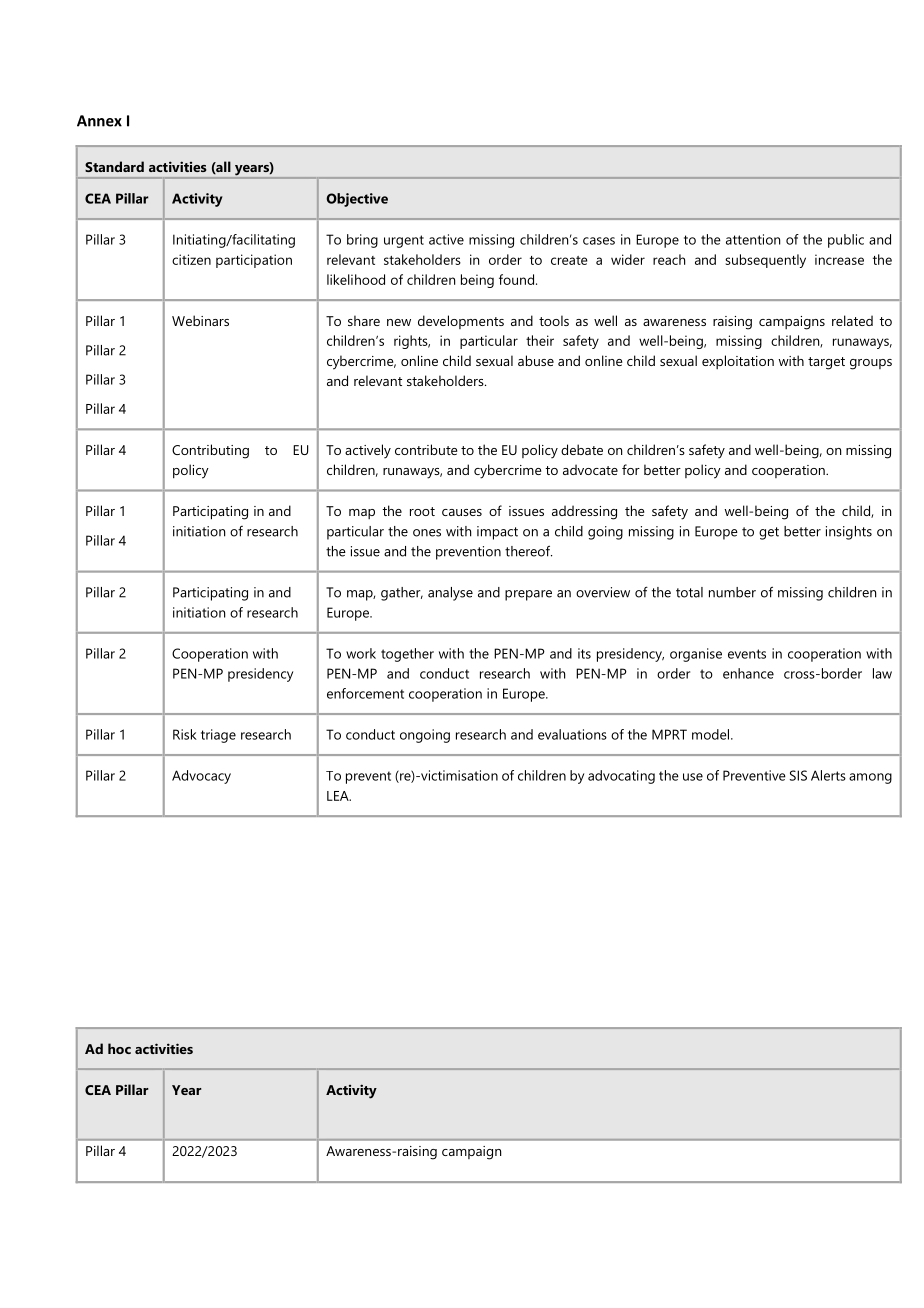 This image has width=924, height=1308. Describe the element at coordinates (753, 239) in the image. I see `attention` at that location.
